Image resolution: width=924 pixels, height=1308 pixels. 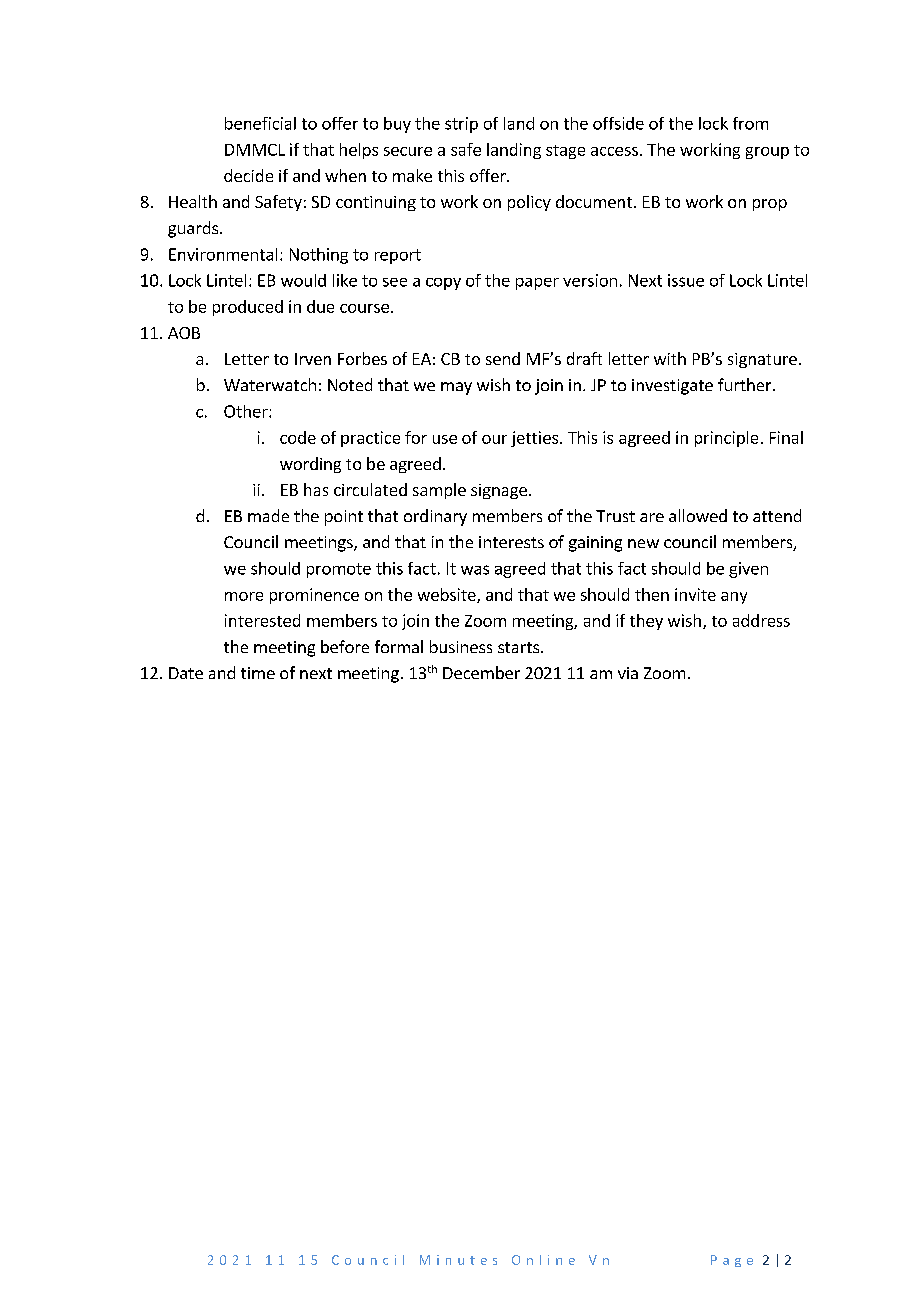 I want to click on copy, so click(x=443, y=284).
